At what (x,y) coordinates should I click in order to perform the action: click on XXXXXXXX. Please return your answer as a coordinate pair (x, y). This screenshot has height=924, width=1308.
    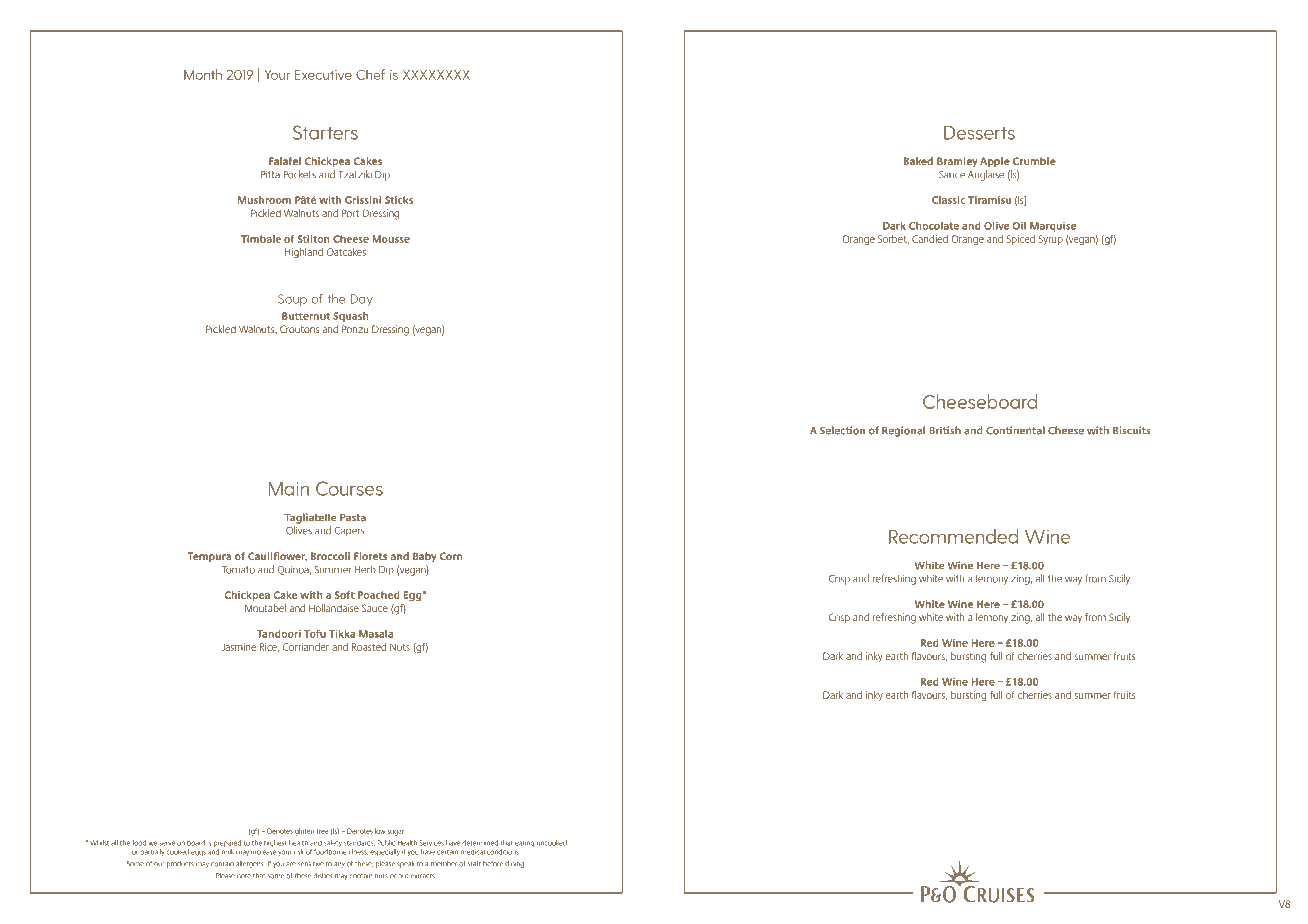
    Looking at the image, I should click on (436, 75).
